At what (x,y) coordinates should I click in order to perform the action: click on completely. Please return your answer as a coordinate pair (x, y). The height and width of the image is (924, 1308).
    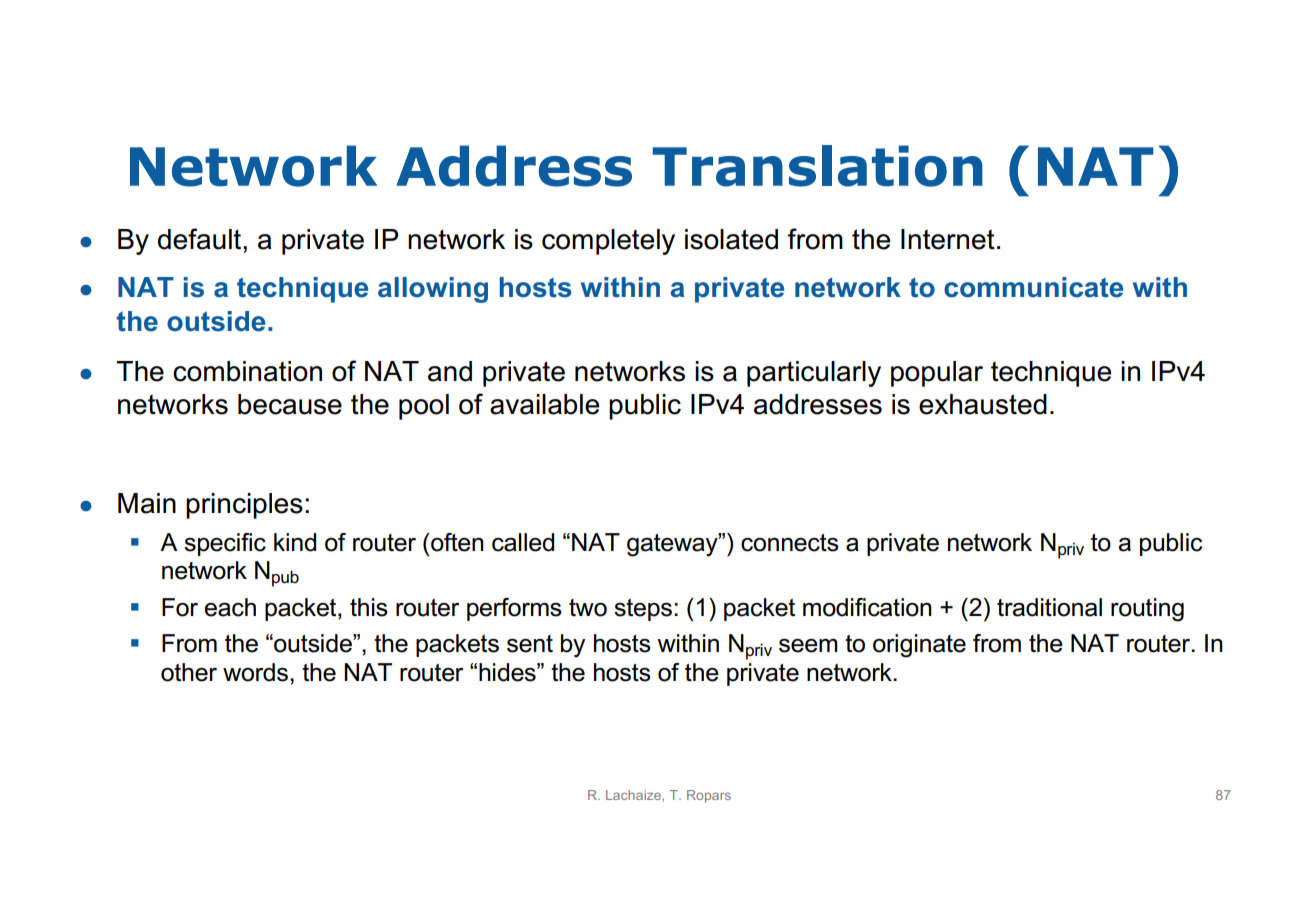
    Looking at the image, I should click on (608, 242).
